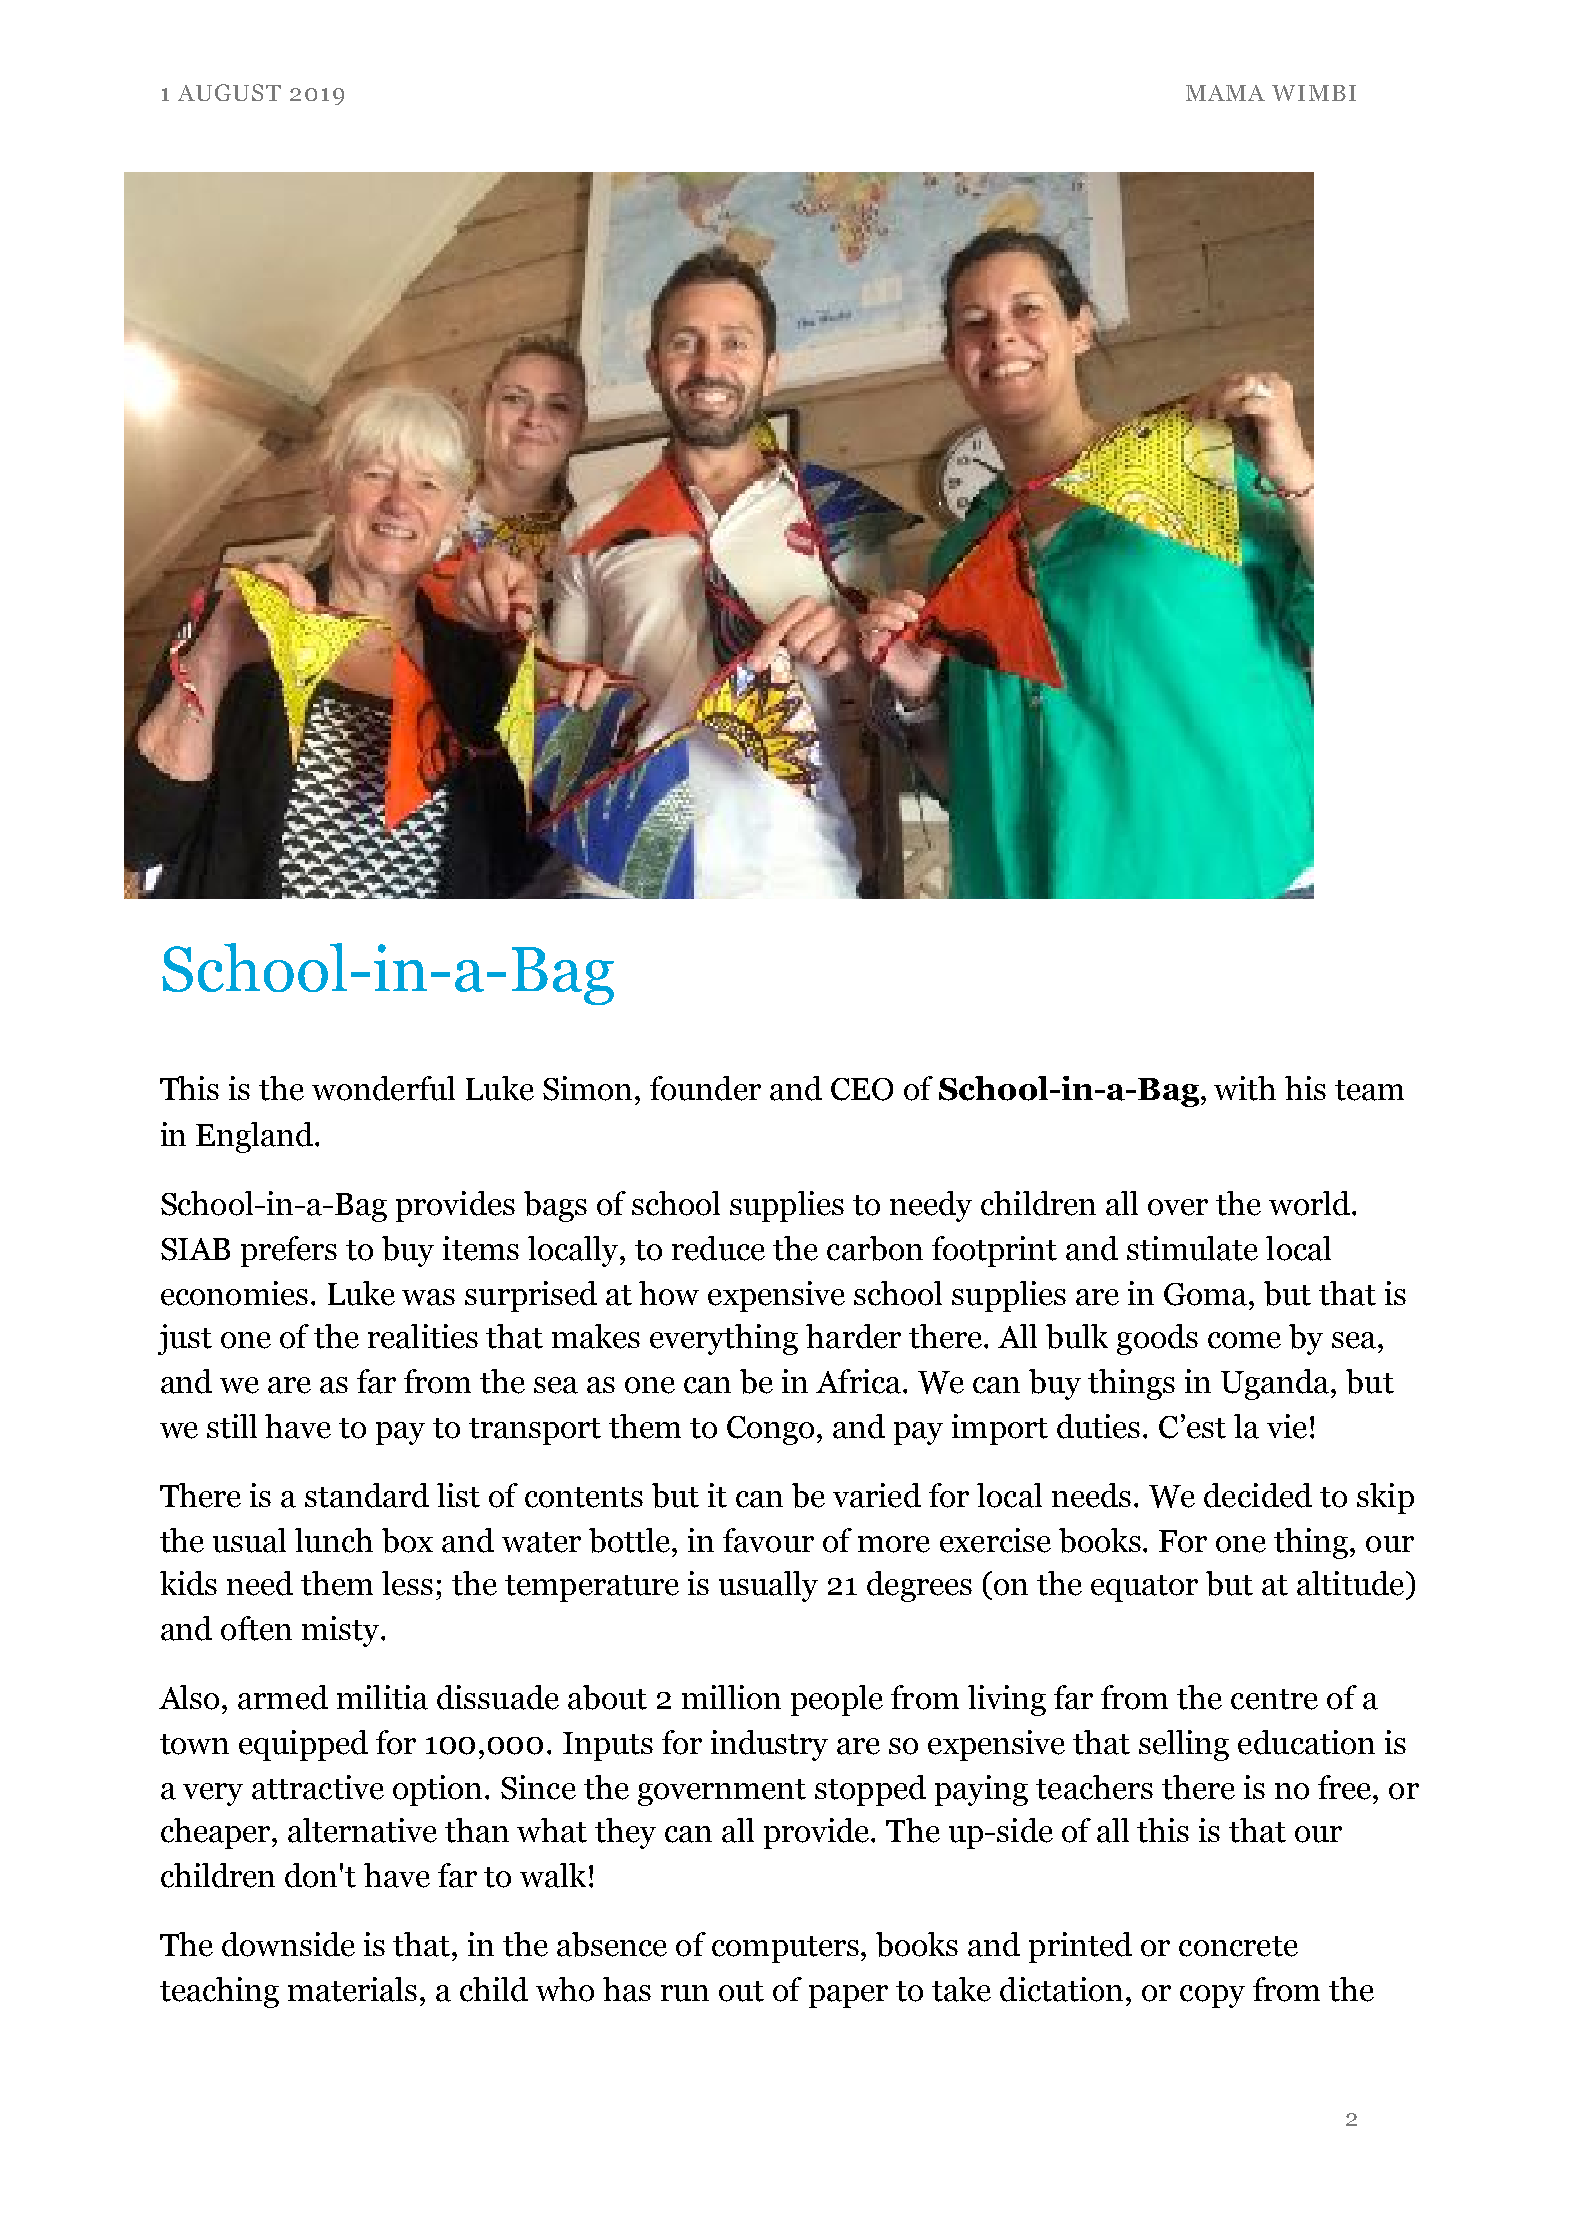  Describe the element at coordinates (1192, 1248) in the screenshot. I see `stimulate` at that location.
